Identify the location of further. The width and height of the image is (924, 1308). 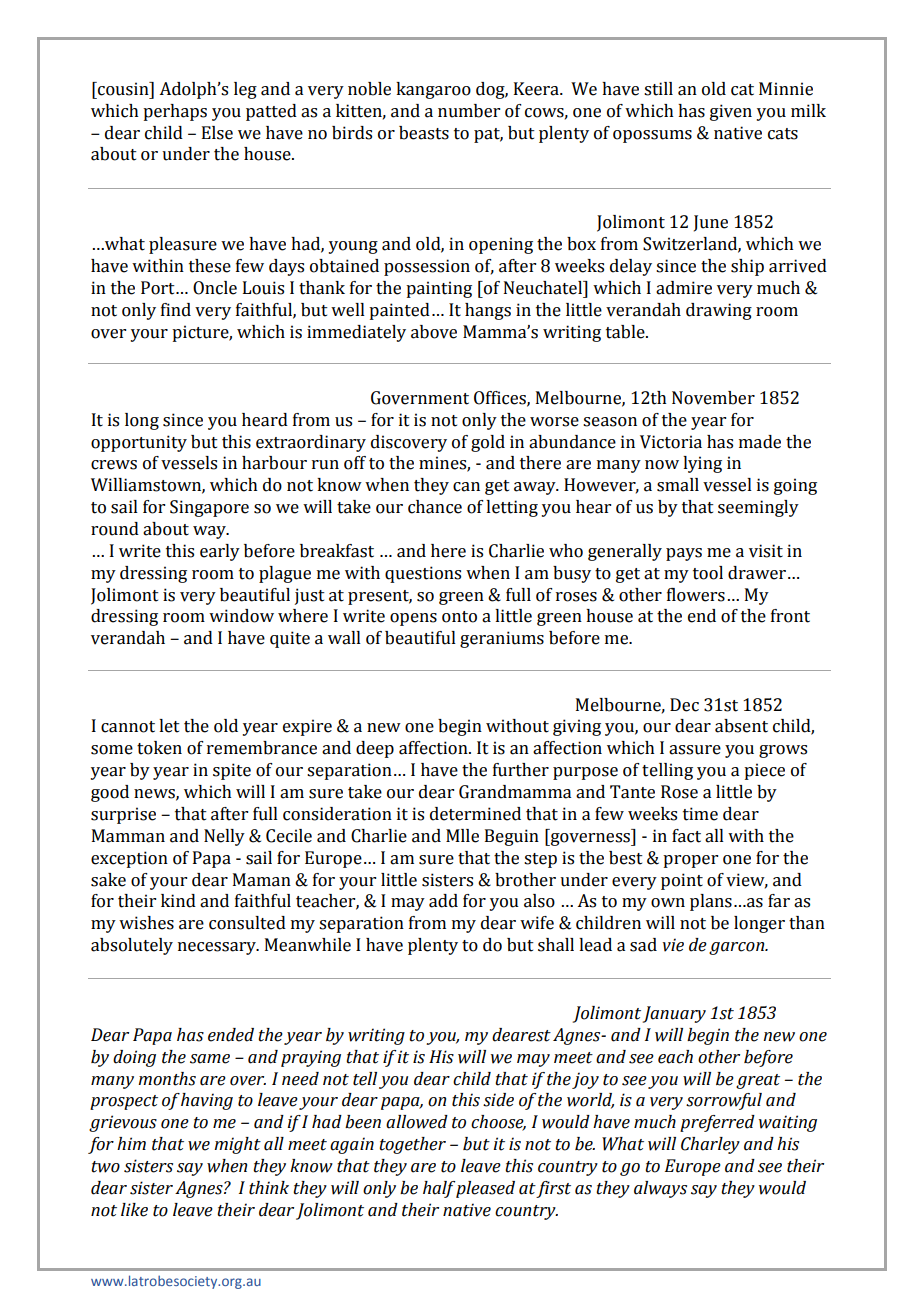
(521, 770).
